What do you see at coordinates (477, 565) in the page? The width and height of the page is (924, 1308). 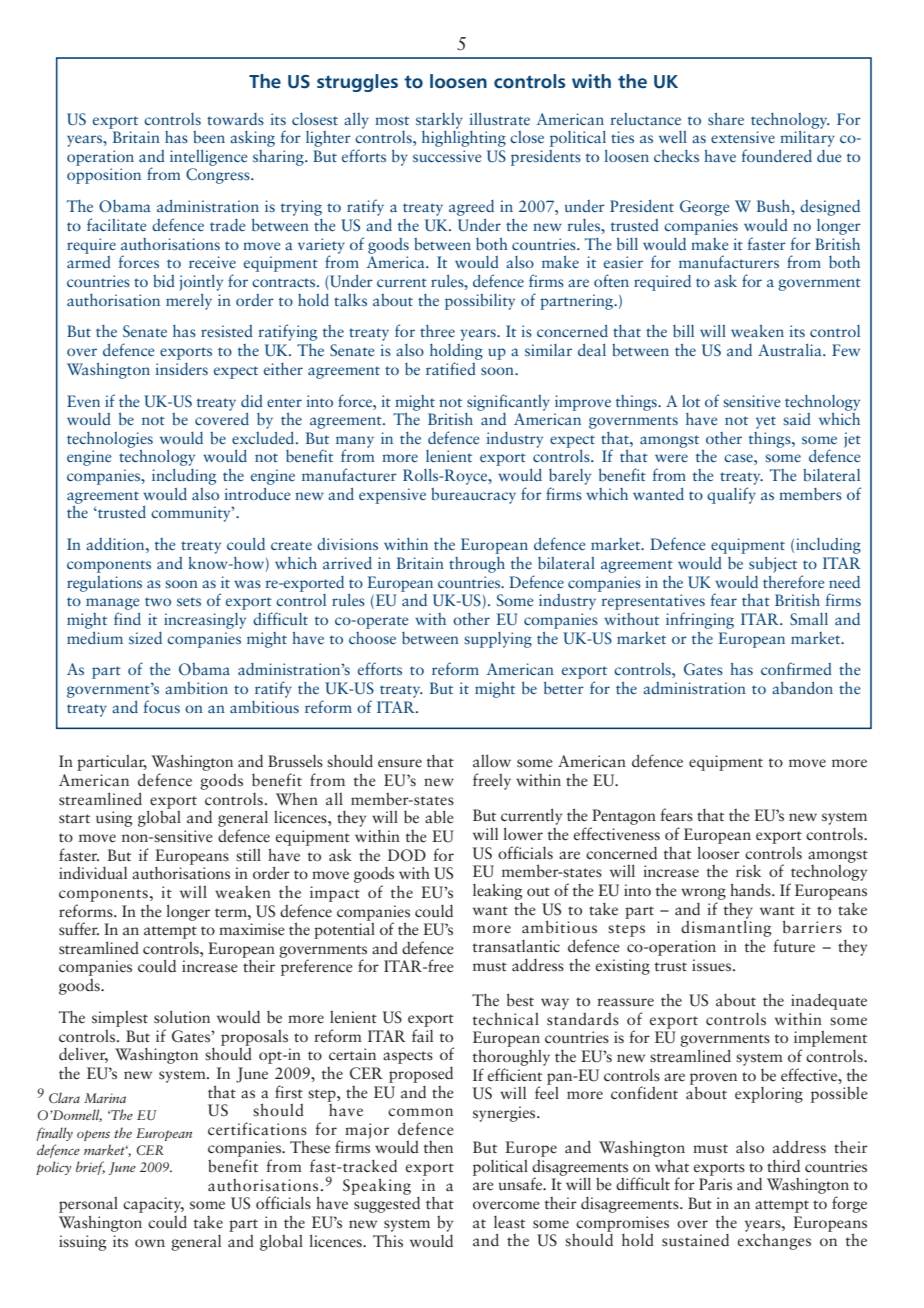 I see `through` at bounding box center [477, 565].
